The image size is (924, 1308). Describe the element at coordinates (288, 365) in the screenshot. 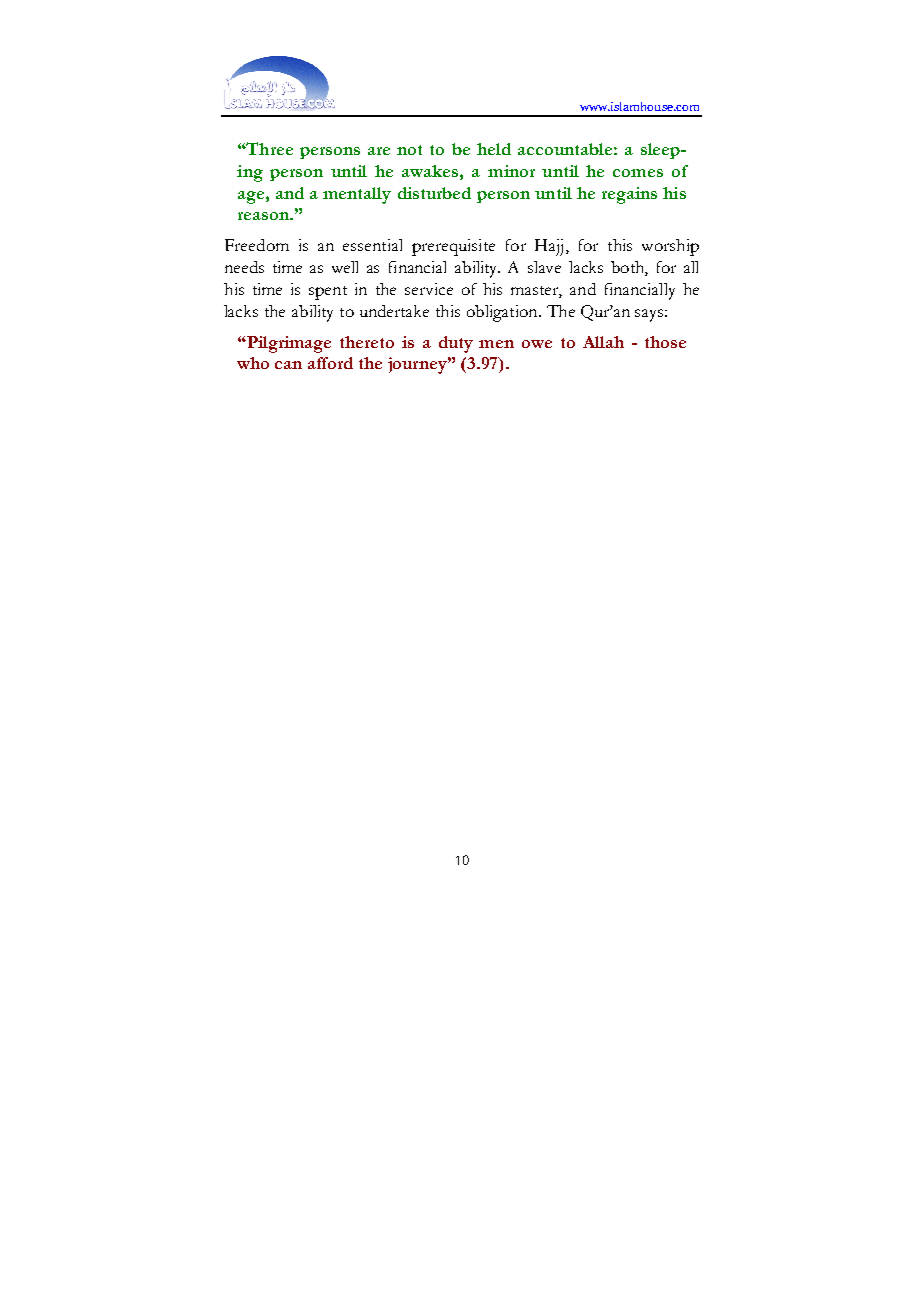

I see `can` at that location.
